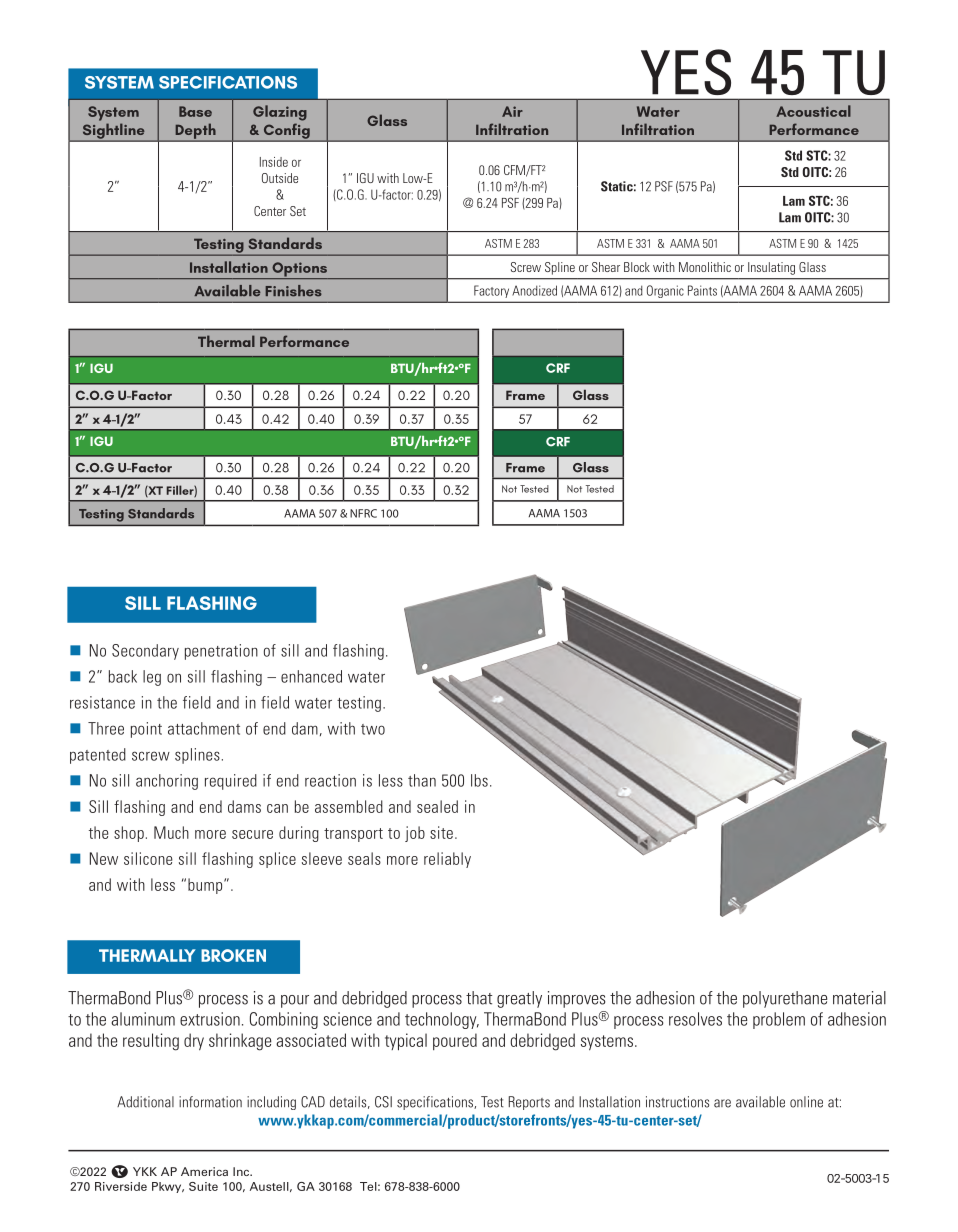 The image size is (958, 1232). I want to click on lbs, so click(479, 780).
